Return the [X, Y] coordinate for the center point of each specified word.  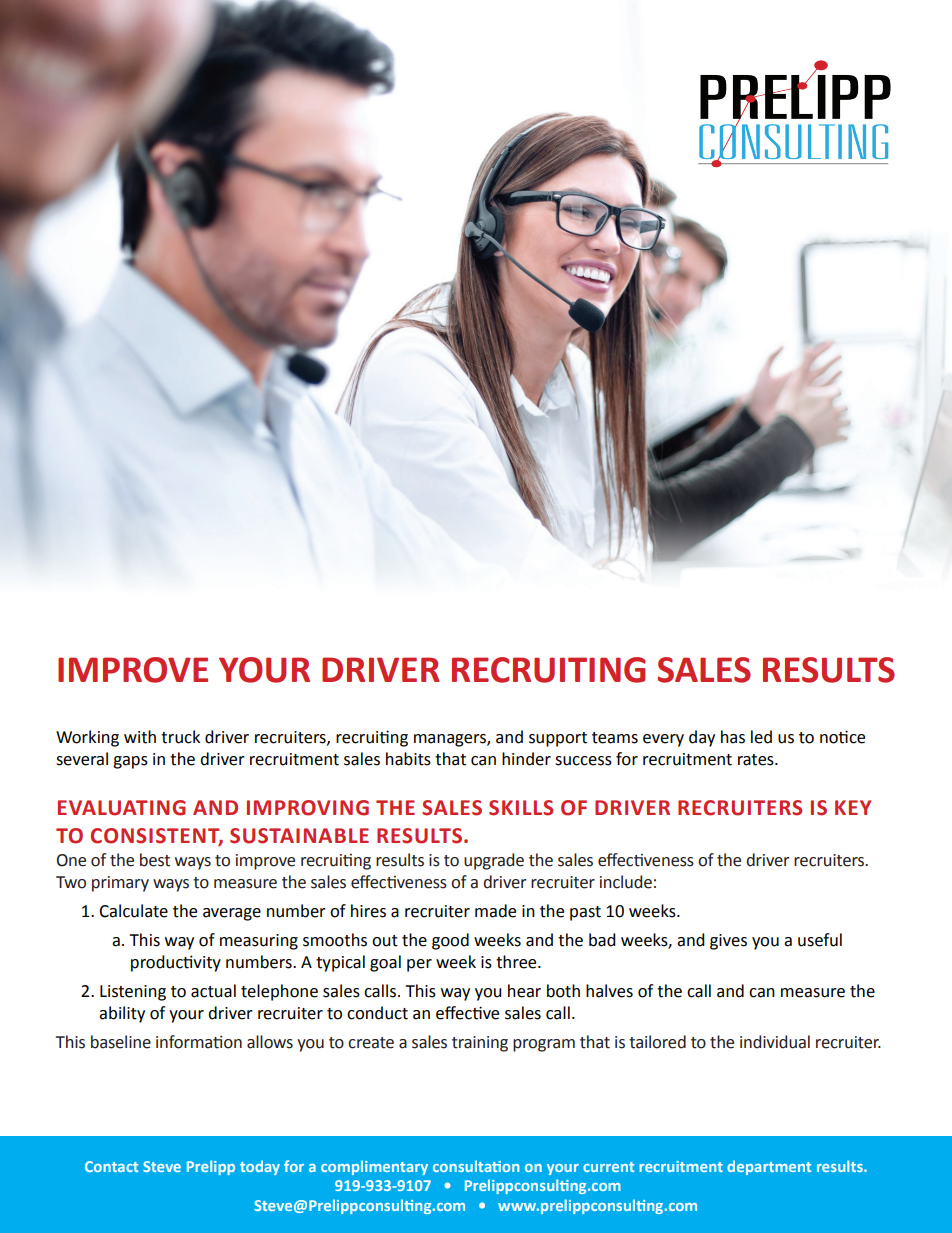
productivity [176, 963]
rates [757, 760]
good [450, 941]
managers [451, 740]
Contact [111, 1166]
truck [180, 737]
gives [728, 942]
